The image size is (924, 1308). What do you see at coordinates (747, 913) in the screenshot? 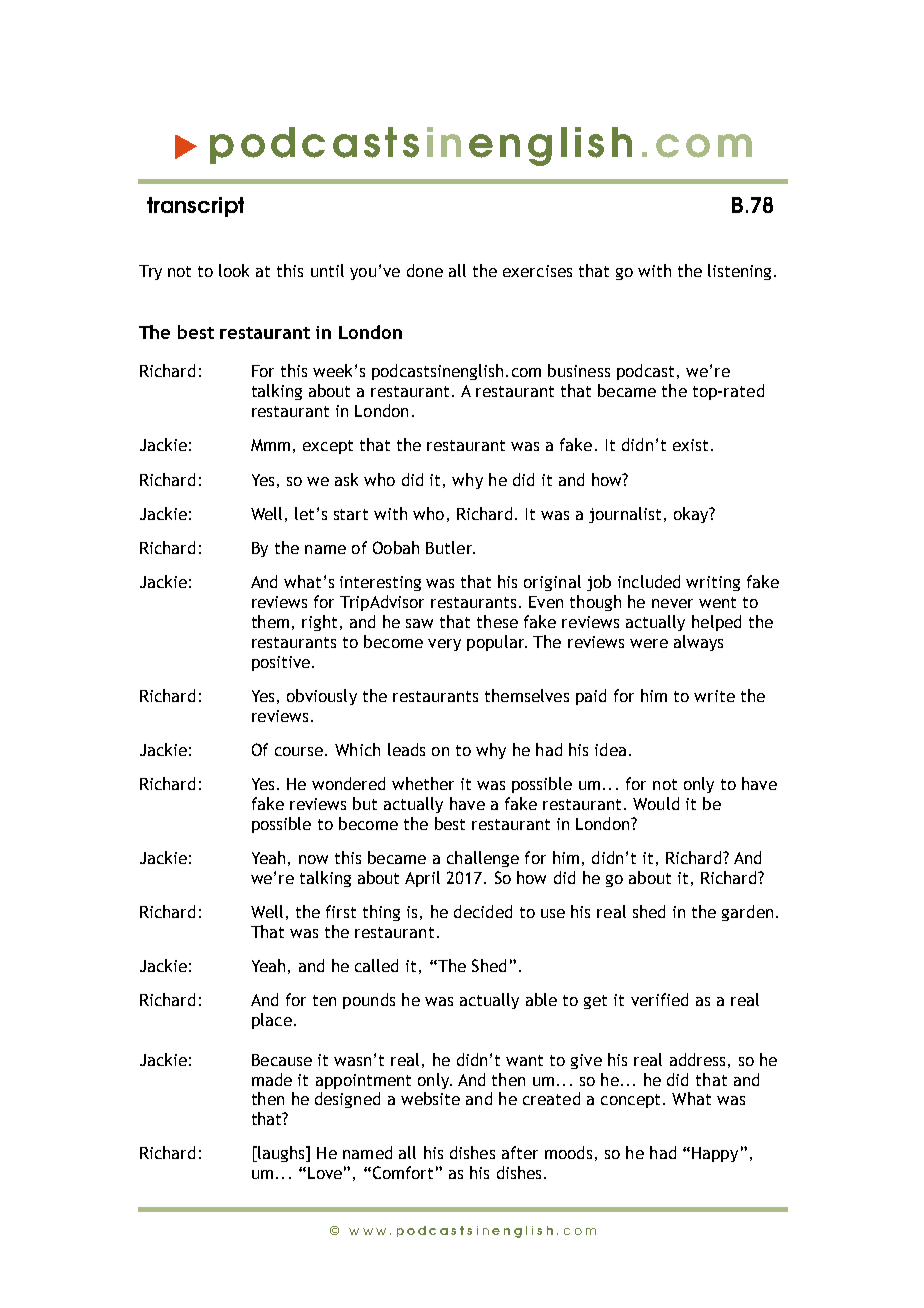
I see `garden` at bounding box center [747, 913].
